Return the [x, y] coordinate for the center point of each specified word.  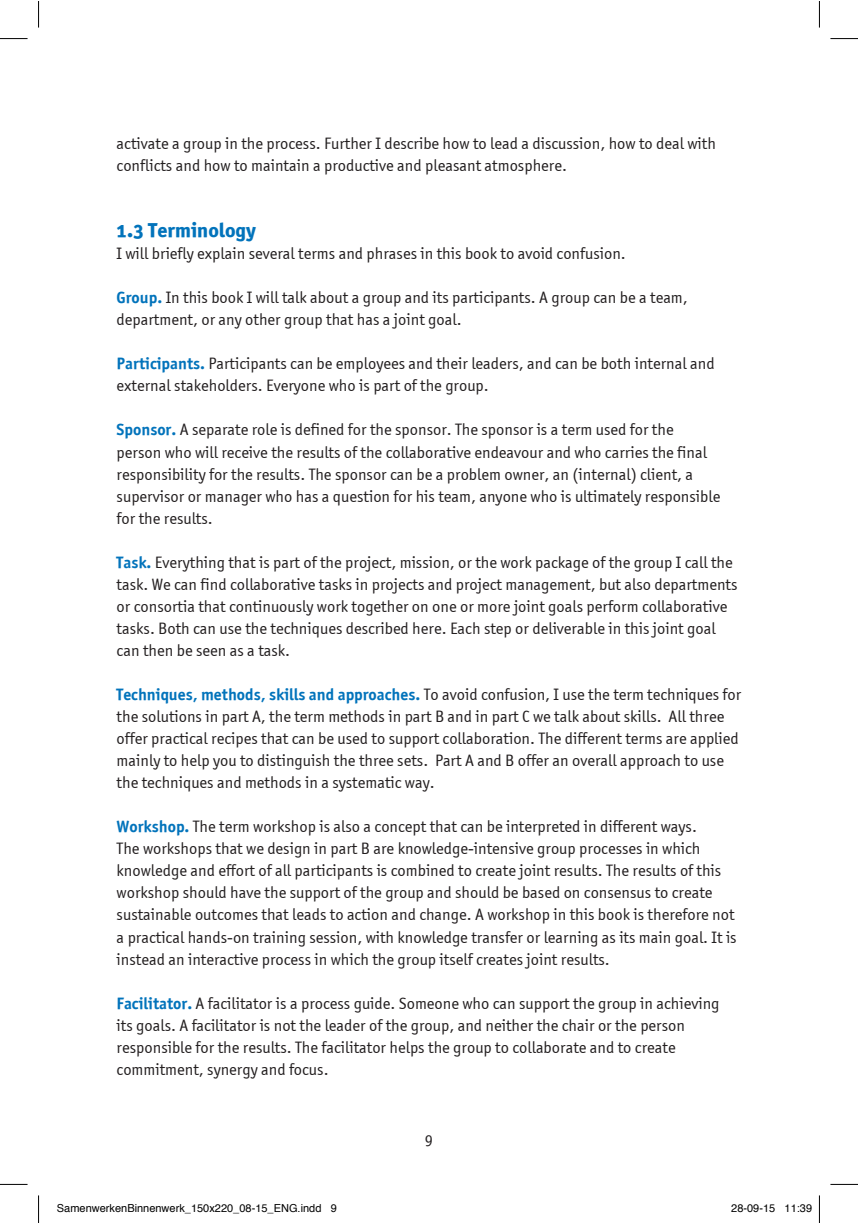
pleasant [454, 167]
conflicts [144, 165]
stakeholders [217, 385]
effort [237, 870]
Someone [429, 1003]
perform [612, 608]
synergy [232, 1073]
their [452, 363]
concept [401, 828]
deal [670, 143]
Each [465, 628]
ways [677, 830]
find [213, 584]
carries [626, 452]
